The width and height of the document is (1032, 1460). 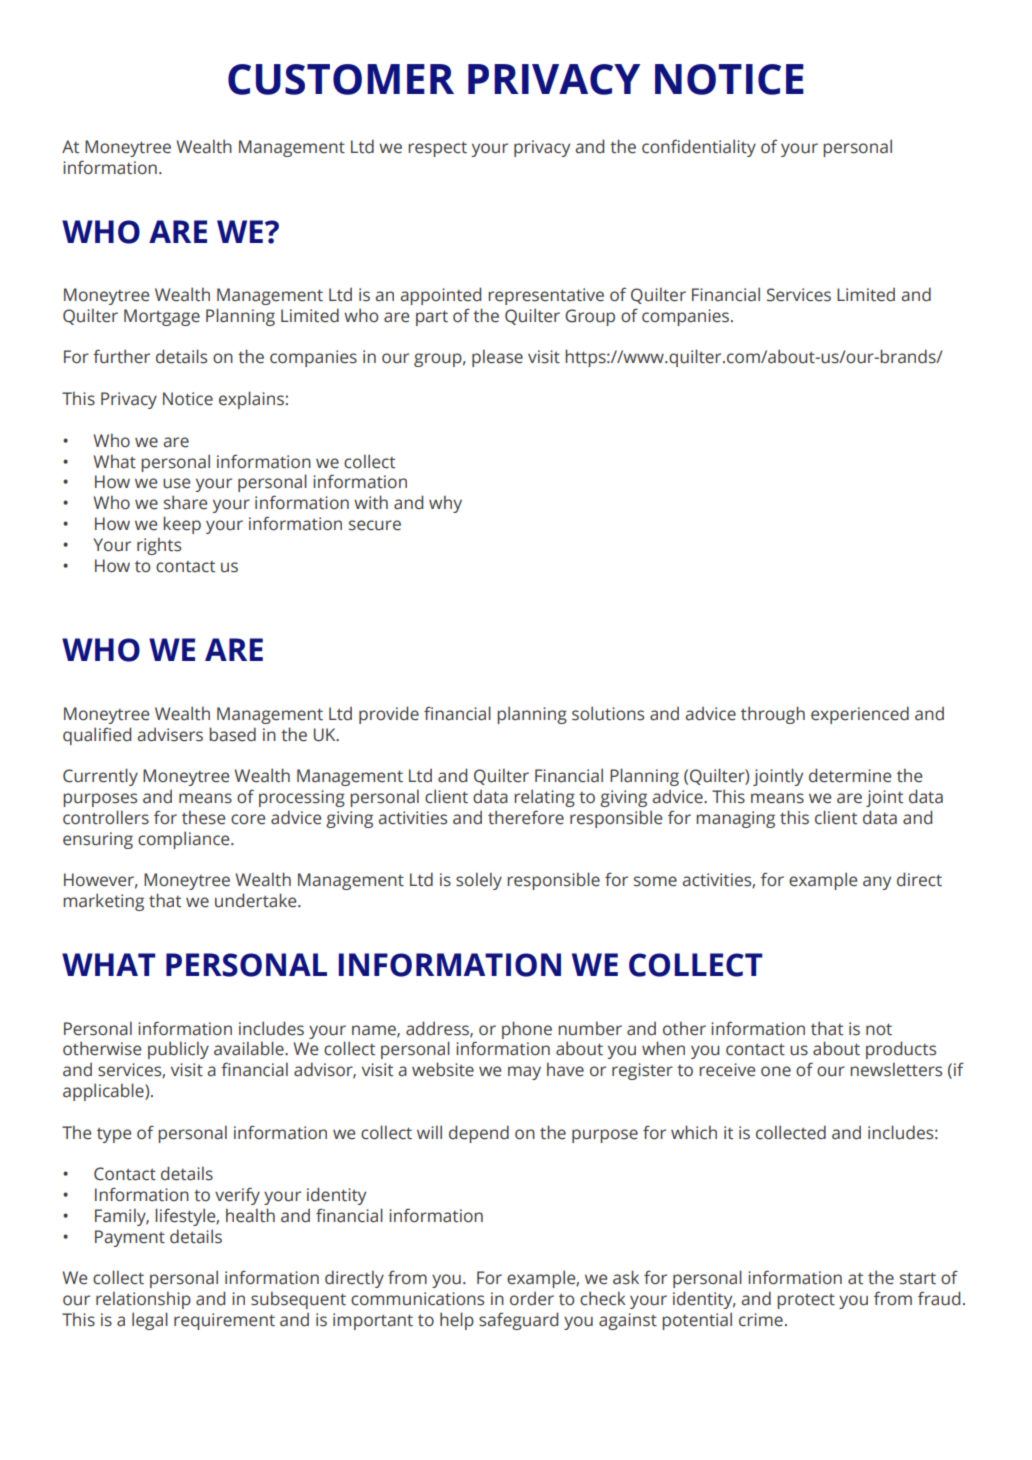 What do you see at coordinates (224, 1321) in the document?
I see `requirement` at bounding box center [224, 1321].
